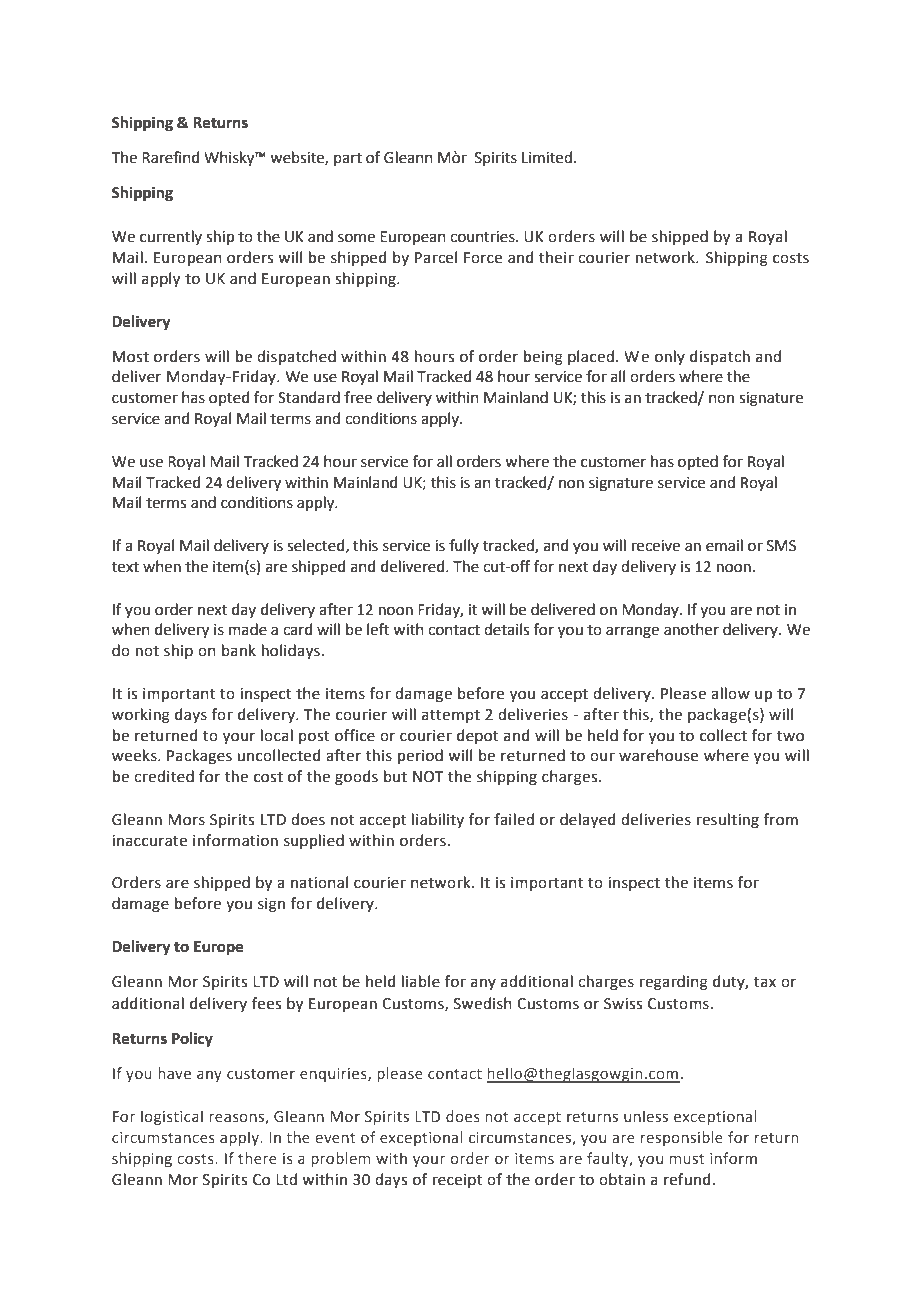 Image resolution: width=924 pixels, height=1308 pixels. I want to click on Standard, so click(309, 397).
